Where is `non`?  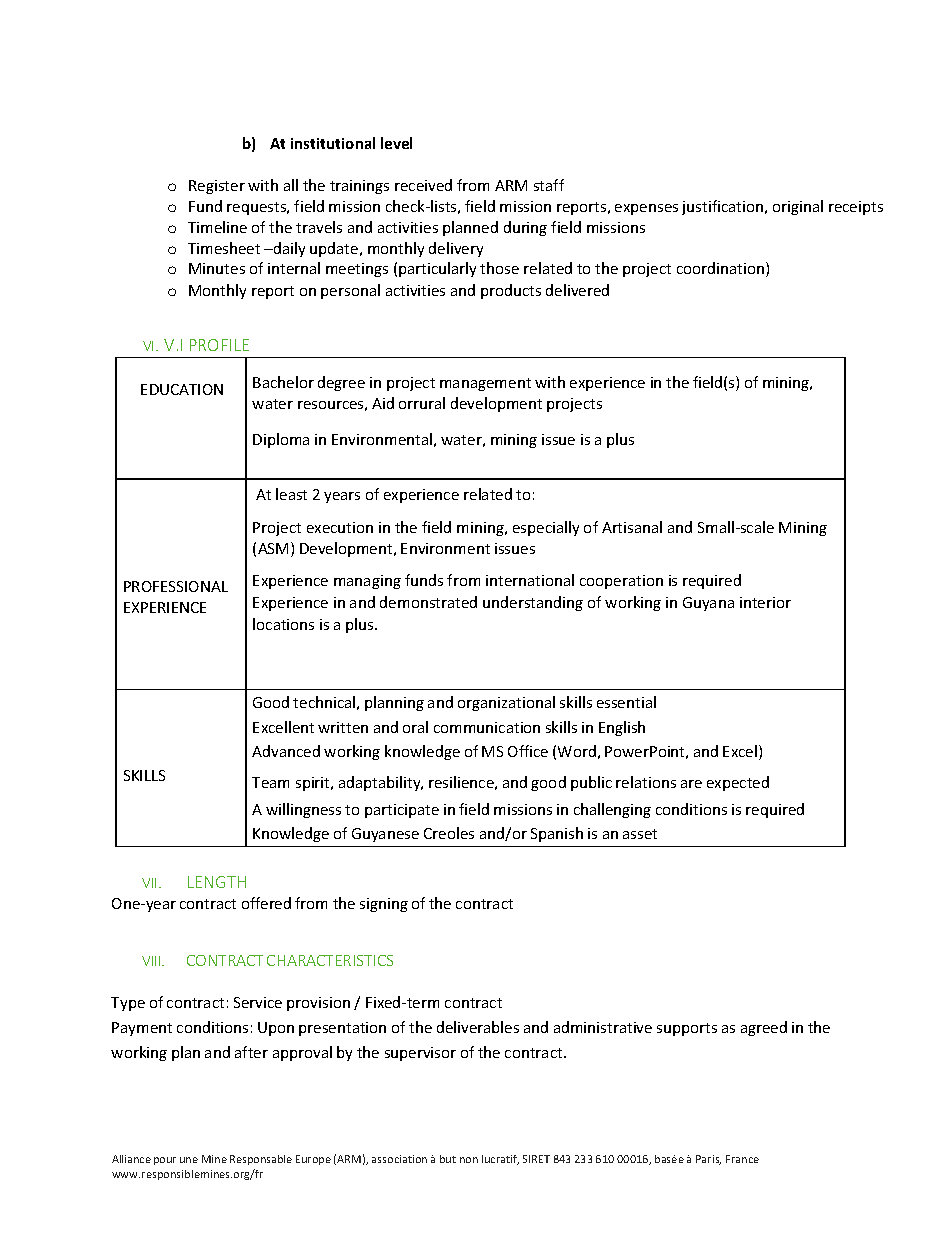 non is located at coordinates (469, 1160).
